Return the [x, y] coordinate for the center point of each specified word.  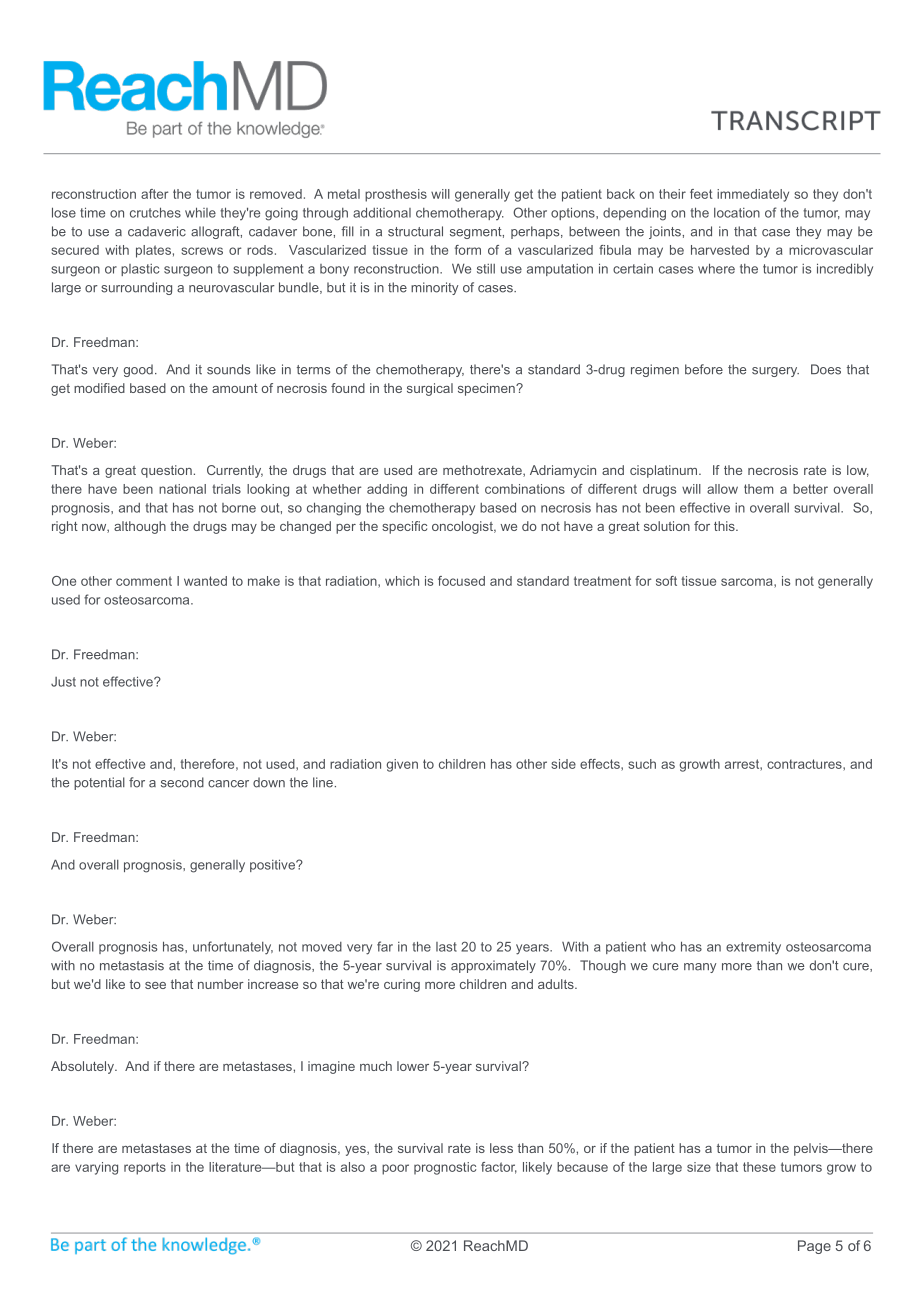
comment [144, 581]
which [402, 581]
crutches [155, 212]
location [737, 213]
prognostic [445, 1168]
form [468, 250]
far [385, 946]
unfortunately [233, 948]
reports [145, 1168]
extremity [753, 948]
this [725, 526]
